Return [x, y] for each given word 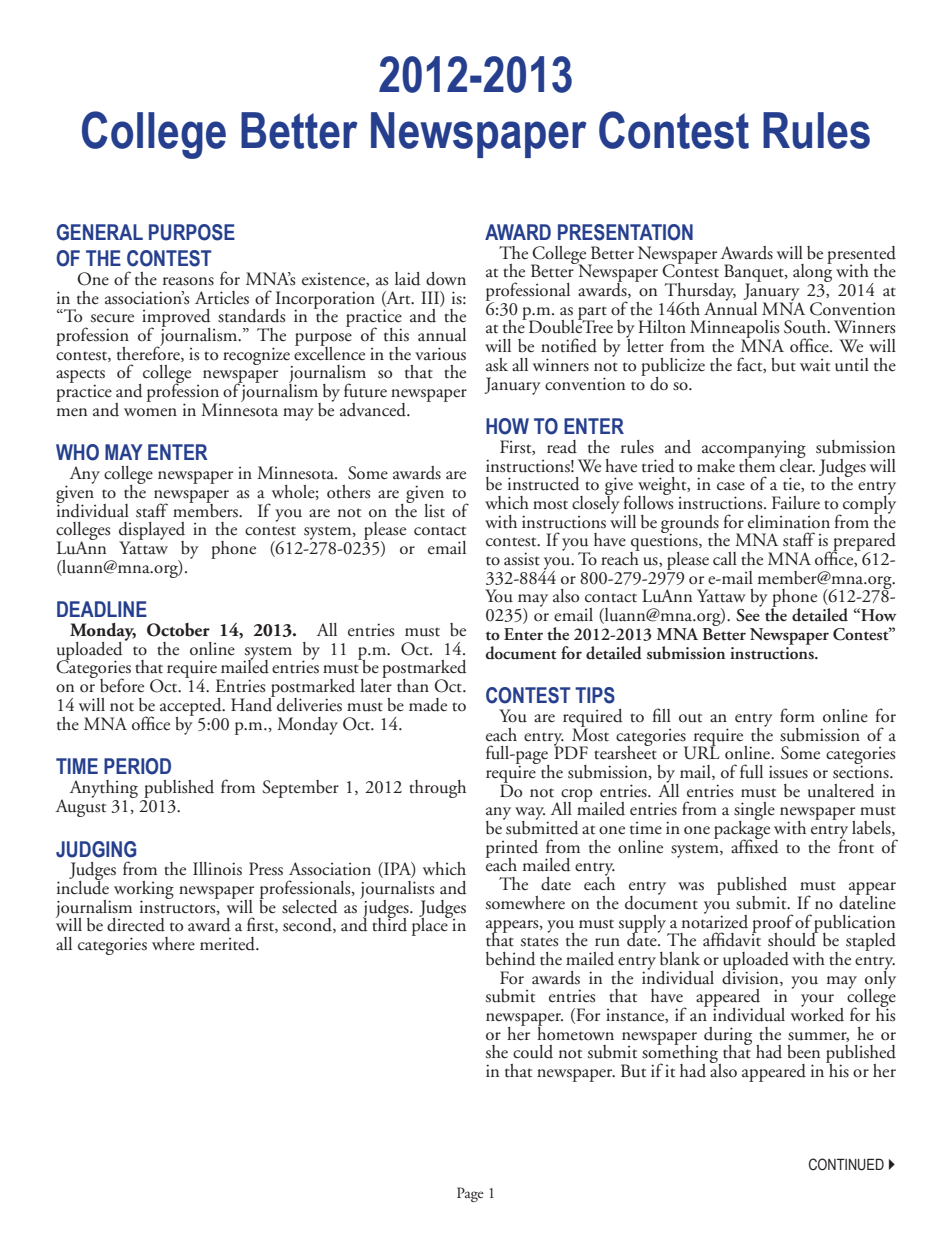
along [812, 273]
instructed [543, 484]
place [431, 925]
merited [229, 944]
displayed [152, 532]
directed [136, 925]
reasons [188, 281]
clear [797, 464]
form [797, 715]
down [446, 279]
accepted [192, 708]
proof [772, 924]
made [428, 705]
